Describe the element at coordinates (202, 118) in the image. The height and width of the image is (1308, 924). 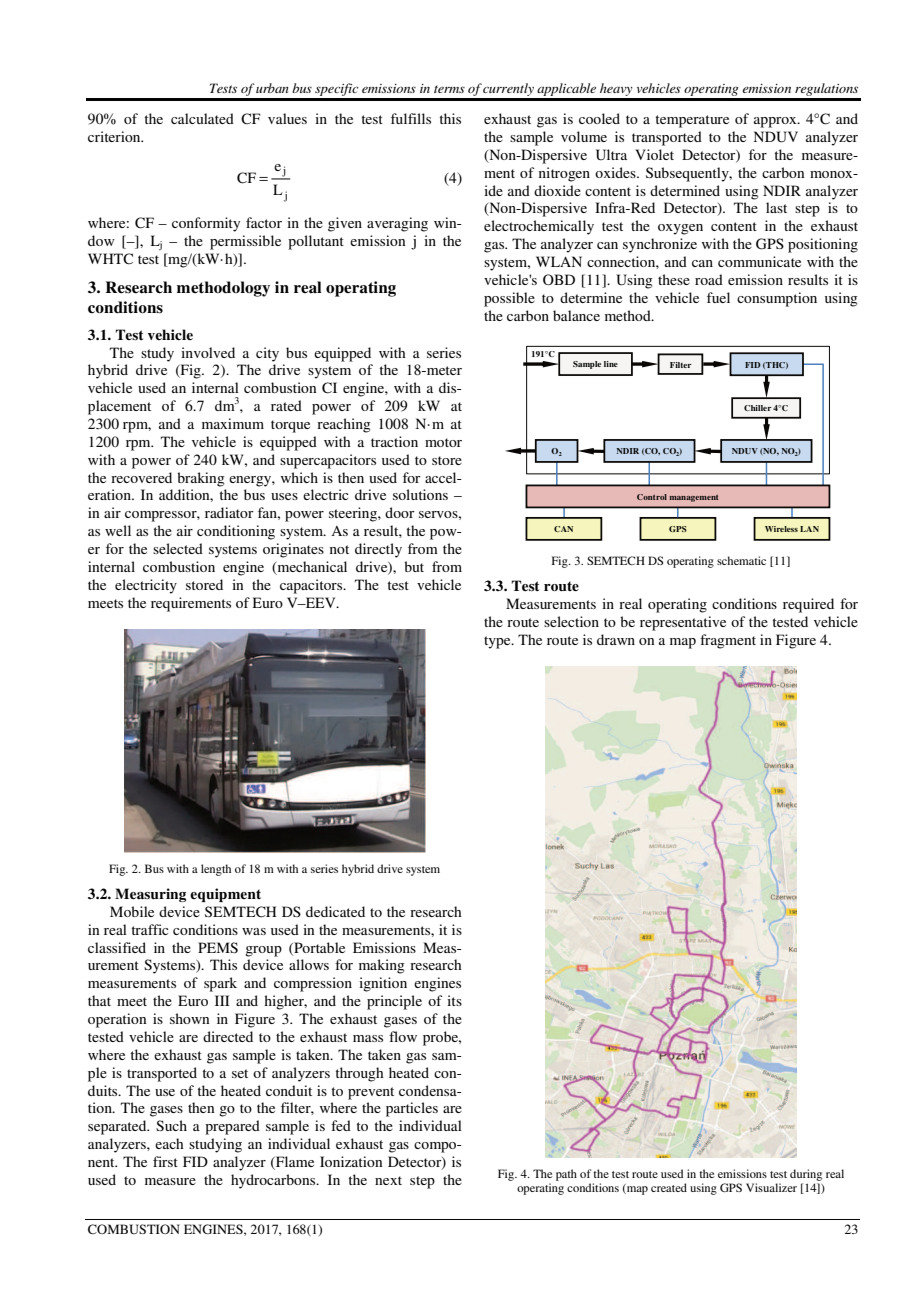
I see `calculated` at that location.
